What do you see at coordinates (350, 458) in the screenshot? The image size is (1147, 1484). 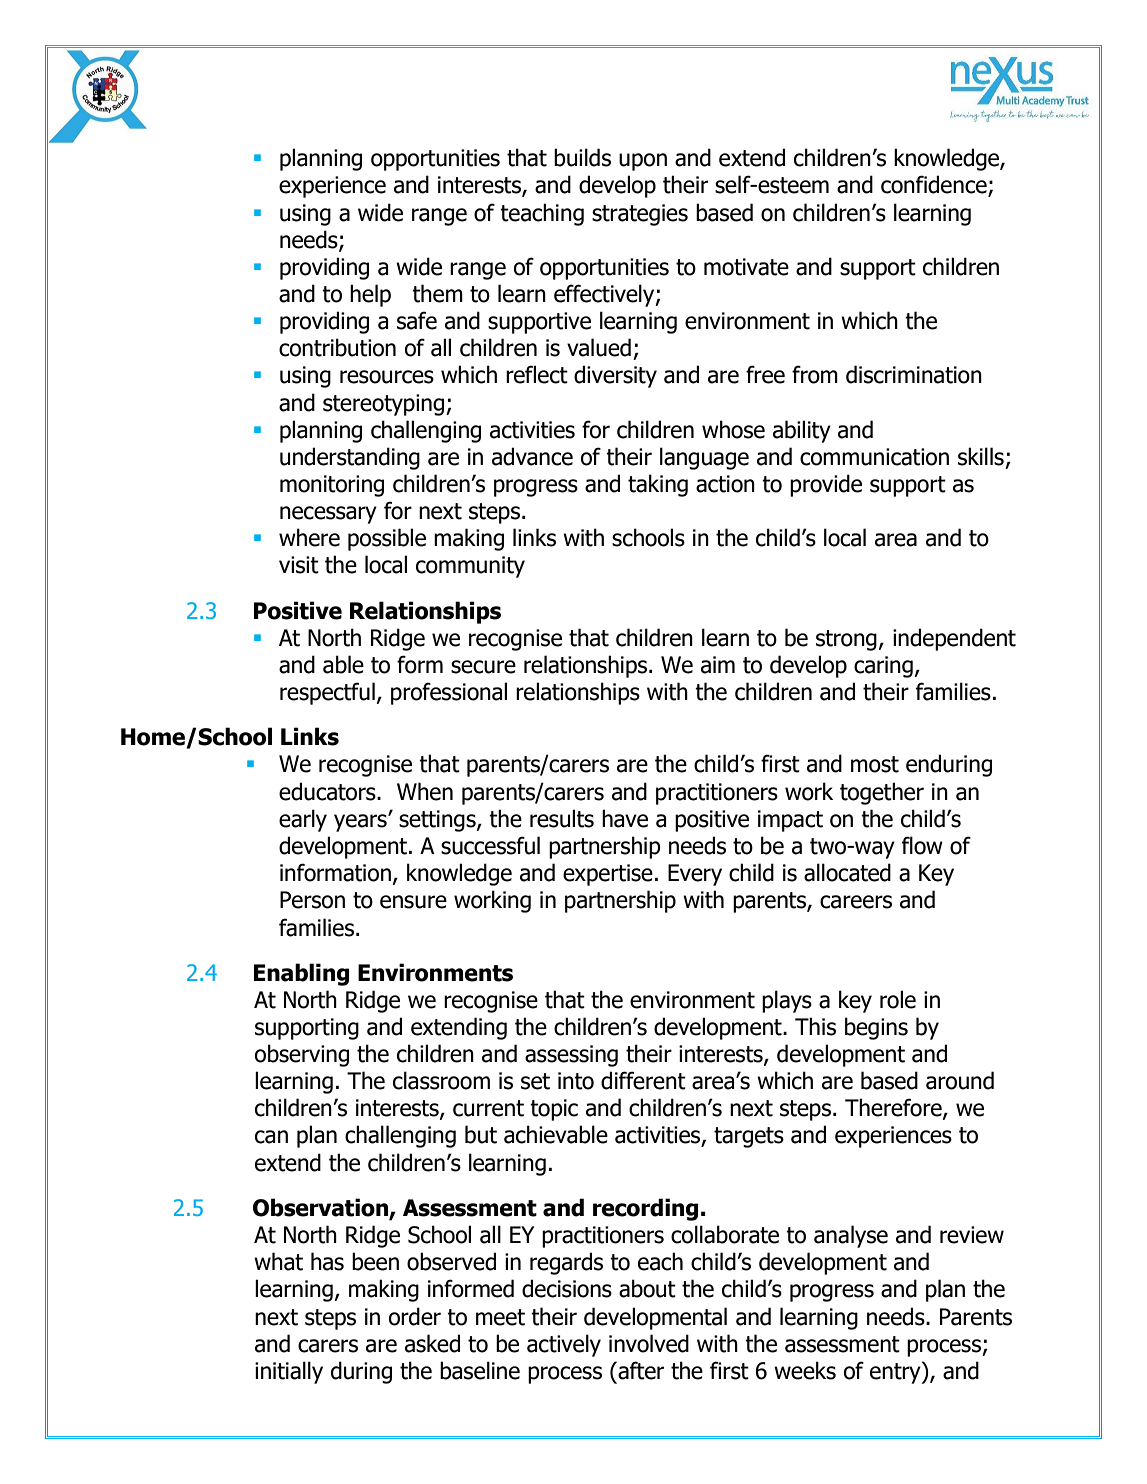 I see `understanding` at bounding box center [350, 458].
